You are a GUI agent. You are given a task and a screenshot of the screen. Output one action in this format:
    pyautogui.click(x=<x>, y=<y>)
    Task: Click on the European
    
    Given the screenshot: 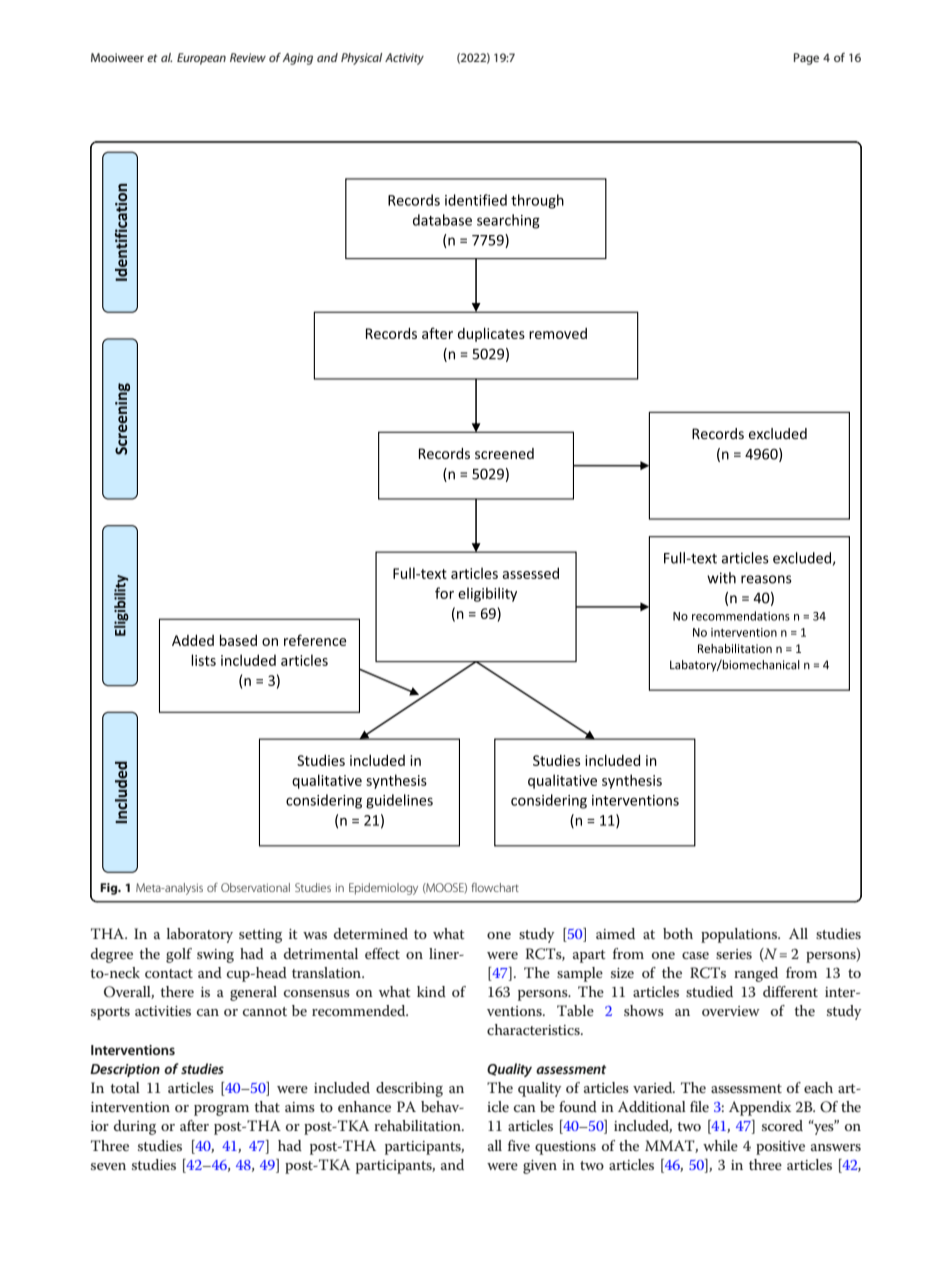 What is the action you would take?
    pyautogui.click(x=201, y=59)
